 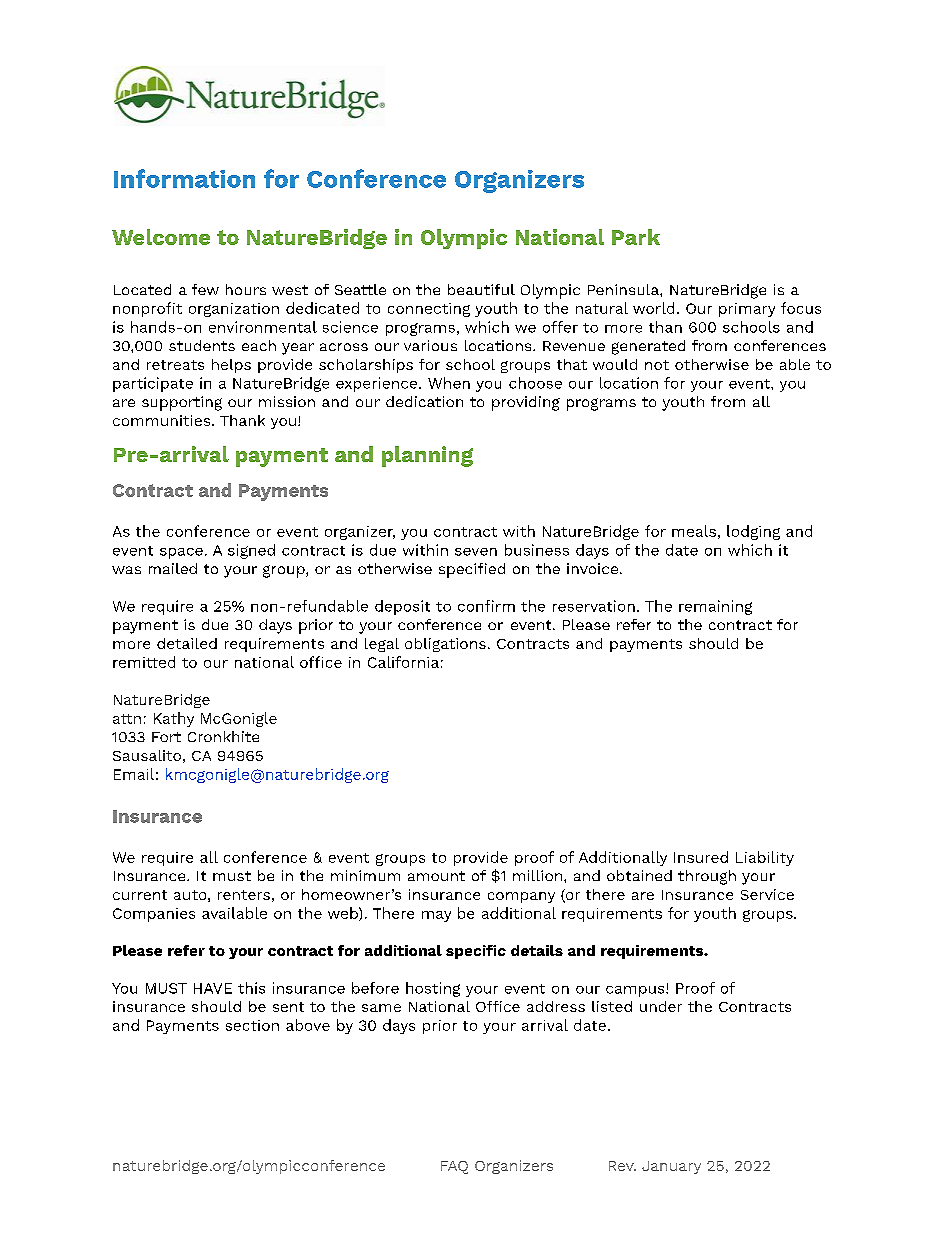 What do you see at coordinates (181, 553) in the page?
I see `space` at bounding box center [181, 553].
